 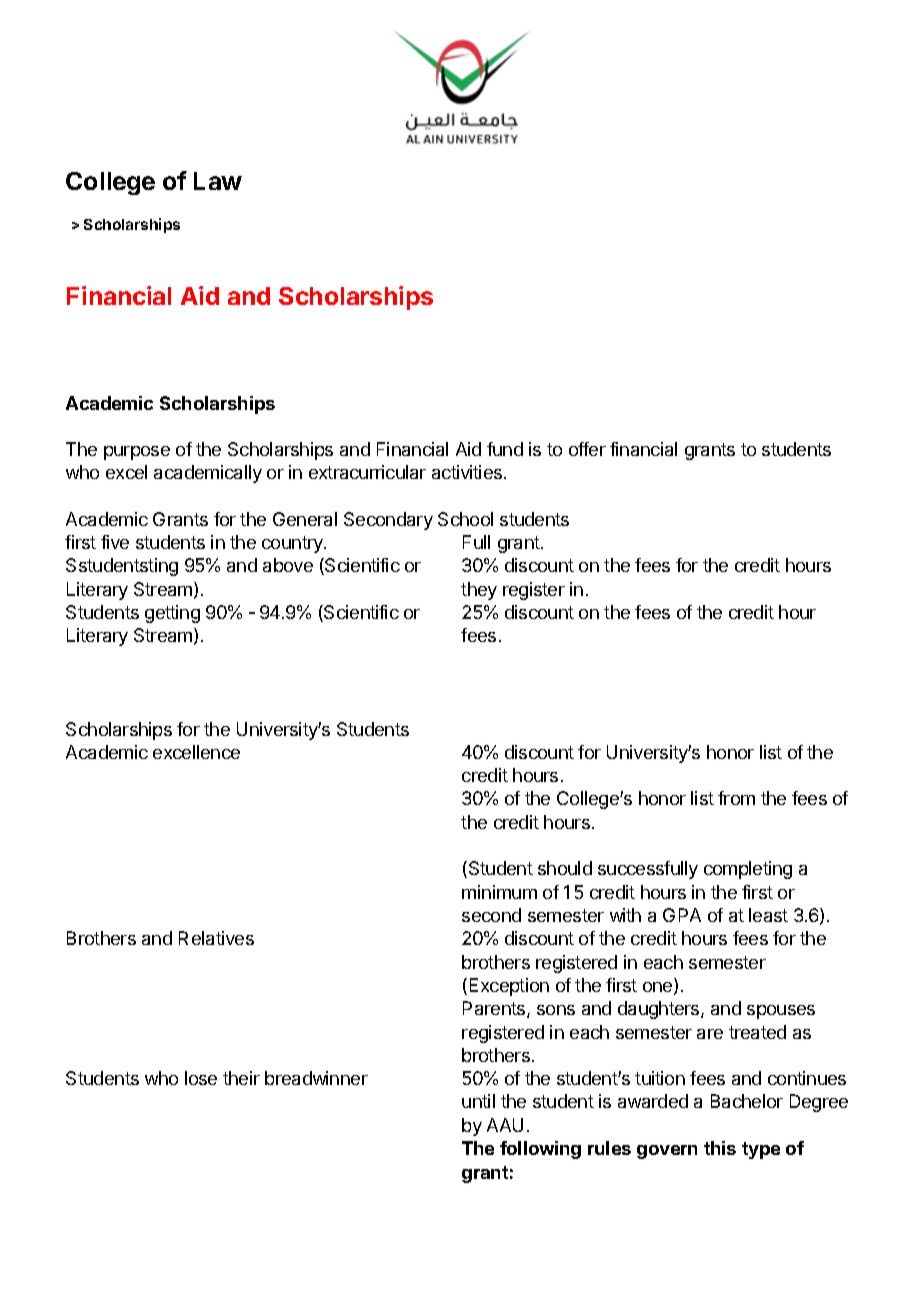 What do you see at coordinates (172, 614) in the document?
I see `getting` at bounding box center [172, 614].
